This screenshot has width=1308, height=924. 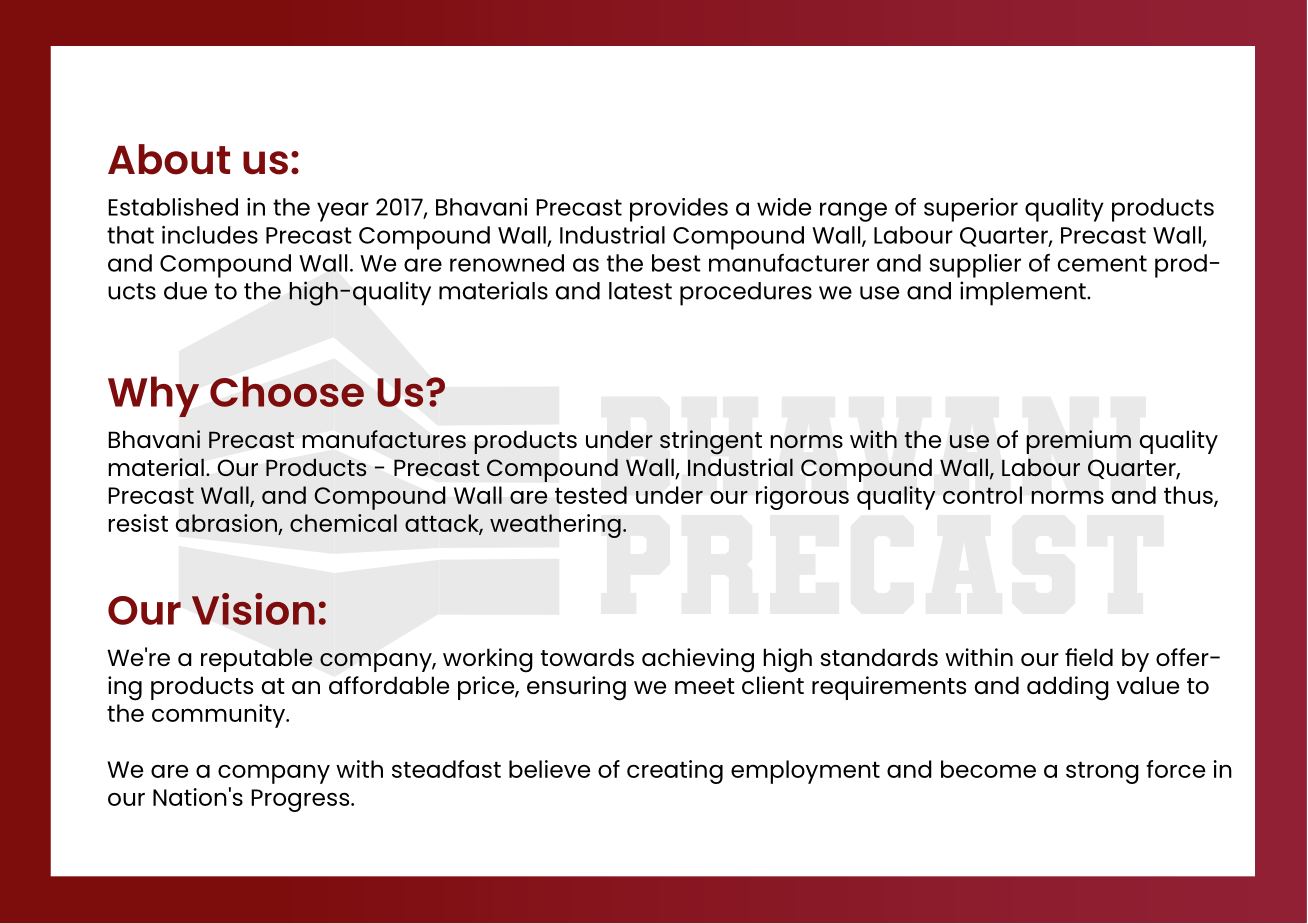 I want to click on achieving, so click(x=698, y=660).
